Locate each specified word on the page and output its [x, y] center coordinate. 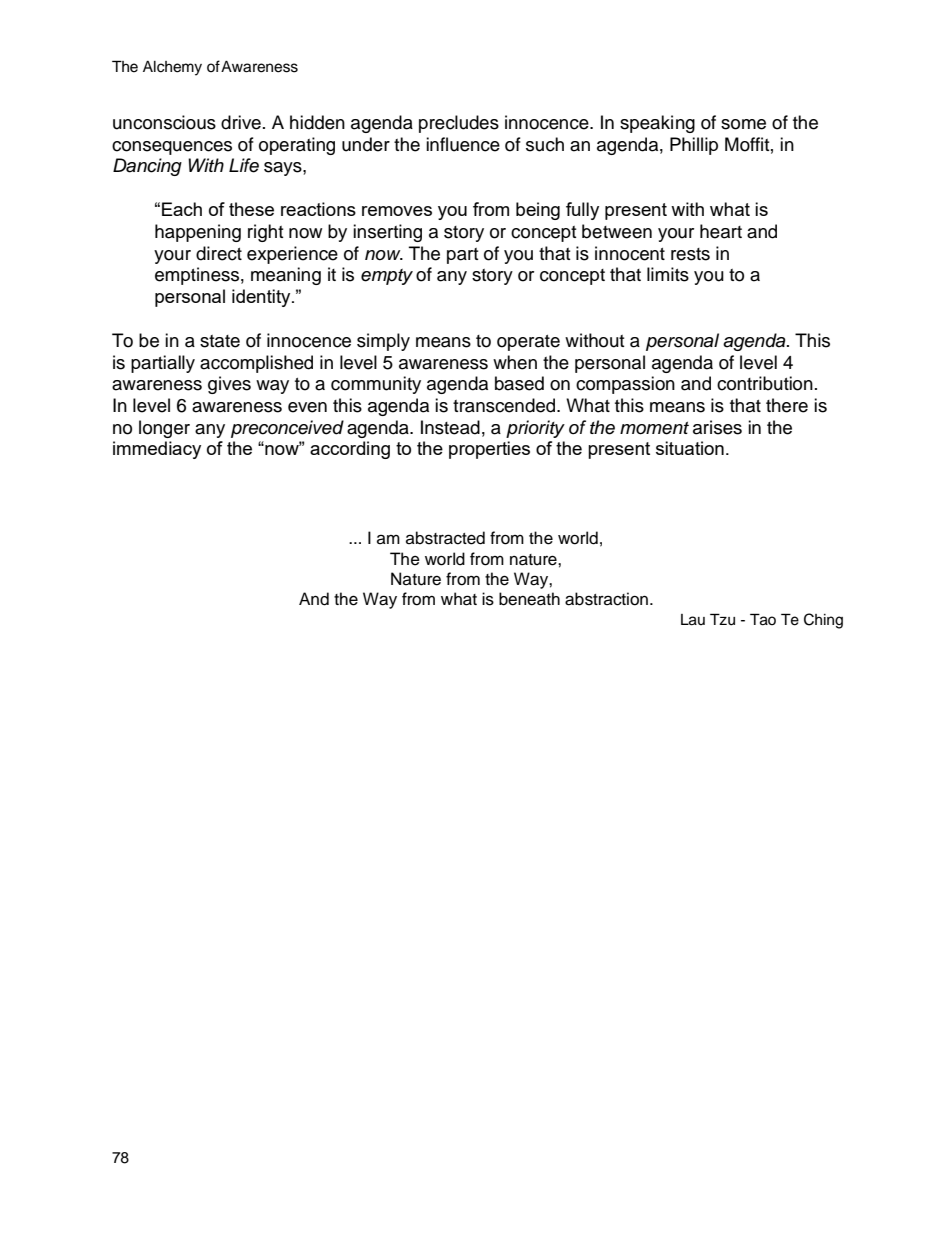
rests [690, 254]
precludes [459, 124]
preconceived [287, 429]
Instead [450, 427]
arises [717, 427]
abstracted [445, 538]
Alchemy [172, 68]
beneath [529, 599]
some [743, 124]
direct [219, 253]
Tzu [722, 619]
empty [387, 277]
